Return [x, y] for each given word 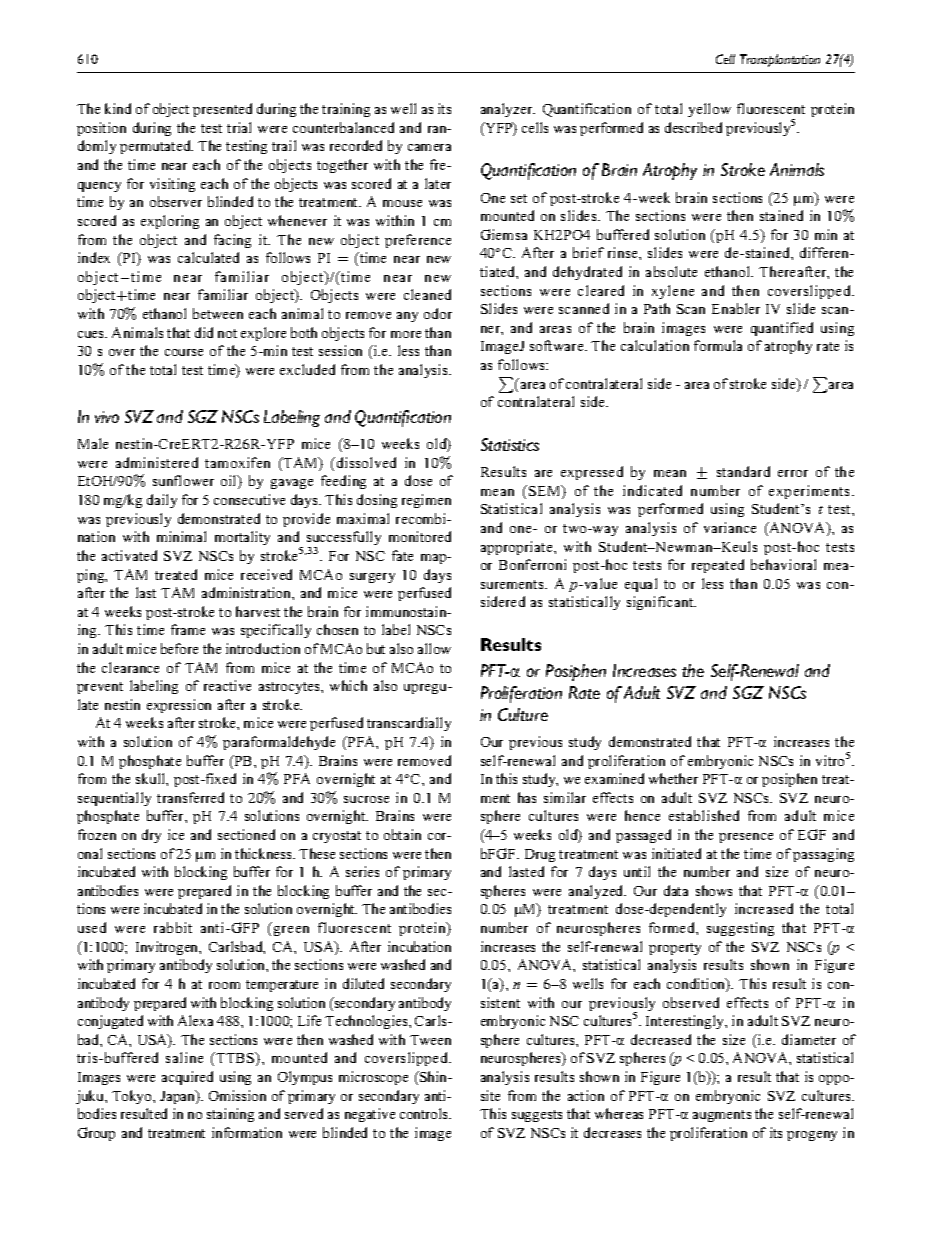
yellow [709, 110]
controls [425, 1113]
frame [188, 629]
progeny [812, 1136]
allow [434, 648]
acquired [187, 1078]
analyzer [508, 110]
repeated [718, 566]
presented [222, 110]
